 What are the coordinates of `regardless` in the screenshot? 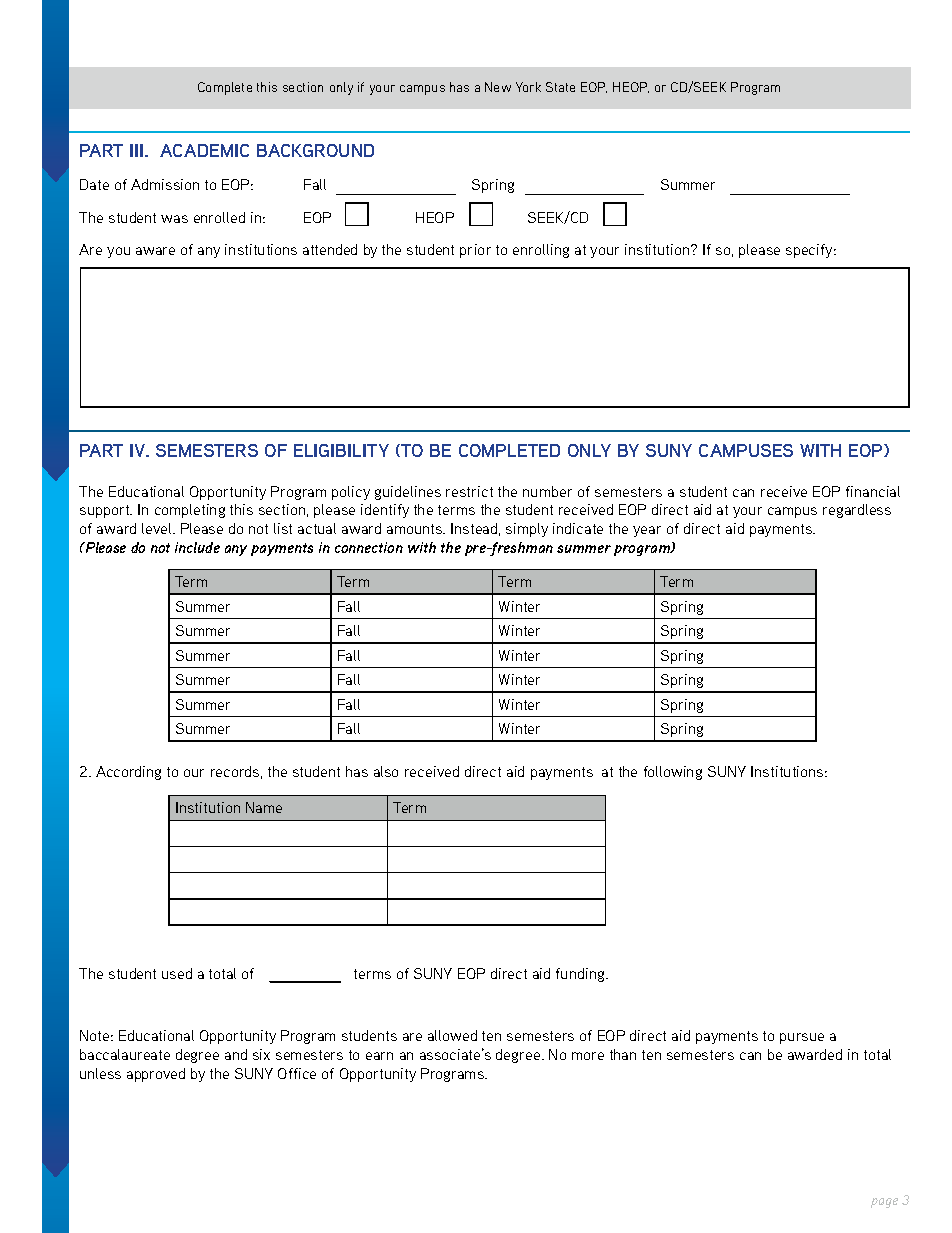 It's located at (857, 511).
